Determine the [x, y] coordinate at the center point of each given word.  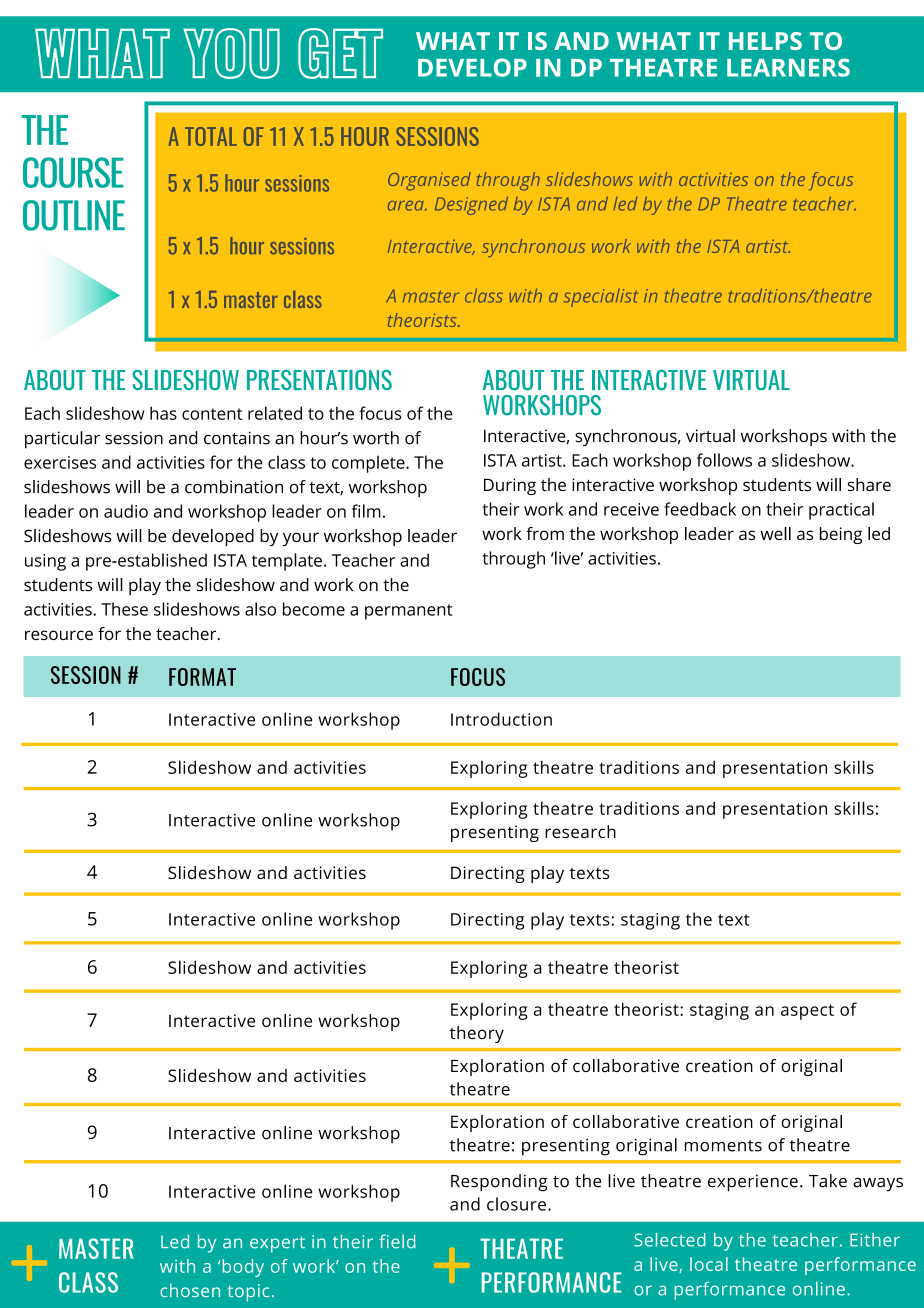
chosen [190, 1290]
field [397, 1241]
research [580, 831]
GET [340, 53]
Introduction [501, 719]
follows [724, 460]
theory [477, 1034]
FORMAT [202, 677]
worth [376, 438]
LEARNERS [788, 67]
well [775, 533]
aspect [807, 1012]
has [163, 413]
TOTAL [211, 136]
